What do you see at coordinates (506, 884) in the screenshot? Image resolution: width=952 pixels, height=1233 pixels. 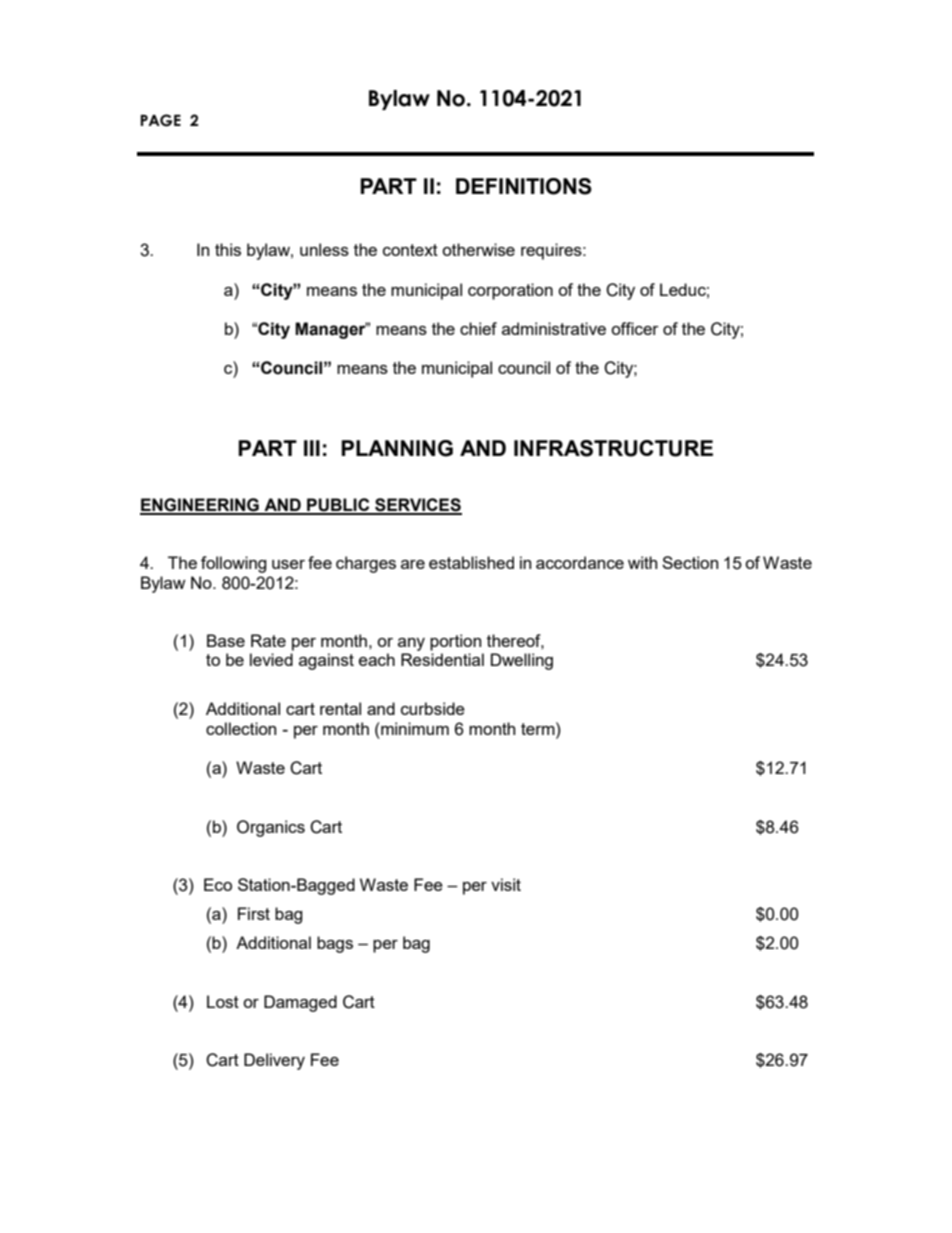 I see `visit` at bounding box center [506, 884].
